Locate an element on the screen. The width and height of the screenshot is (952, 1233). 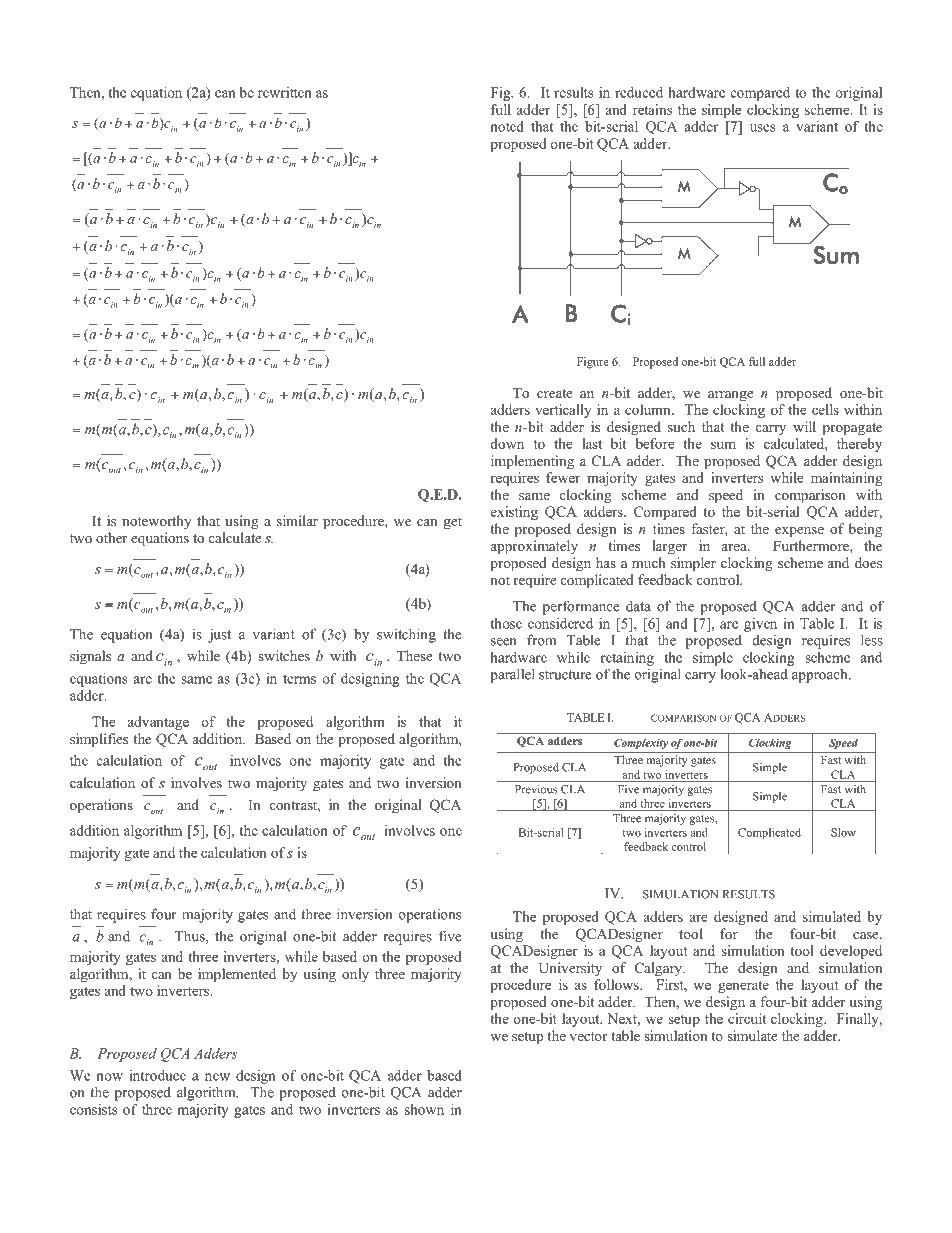
University is located at coordinates (570, 969).
